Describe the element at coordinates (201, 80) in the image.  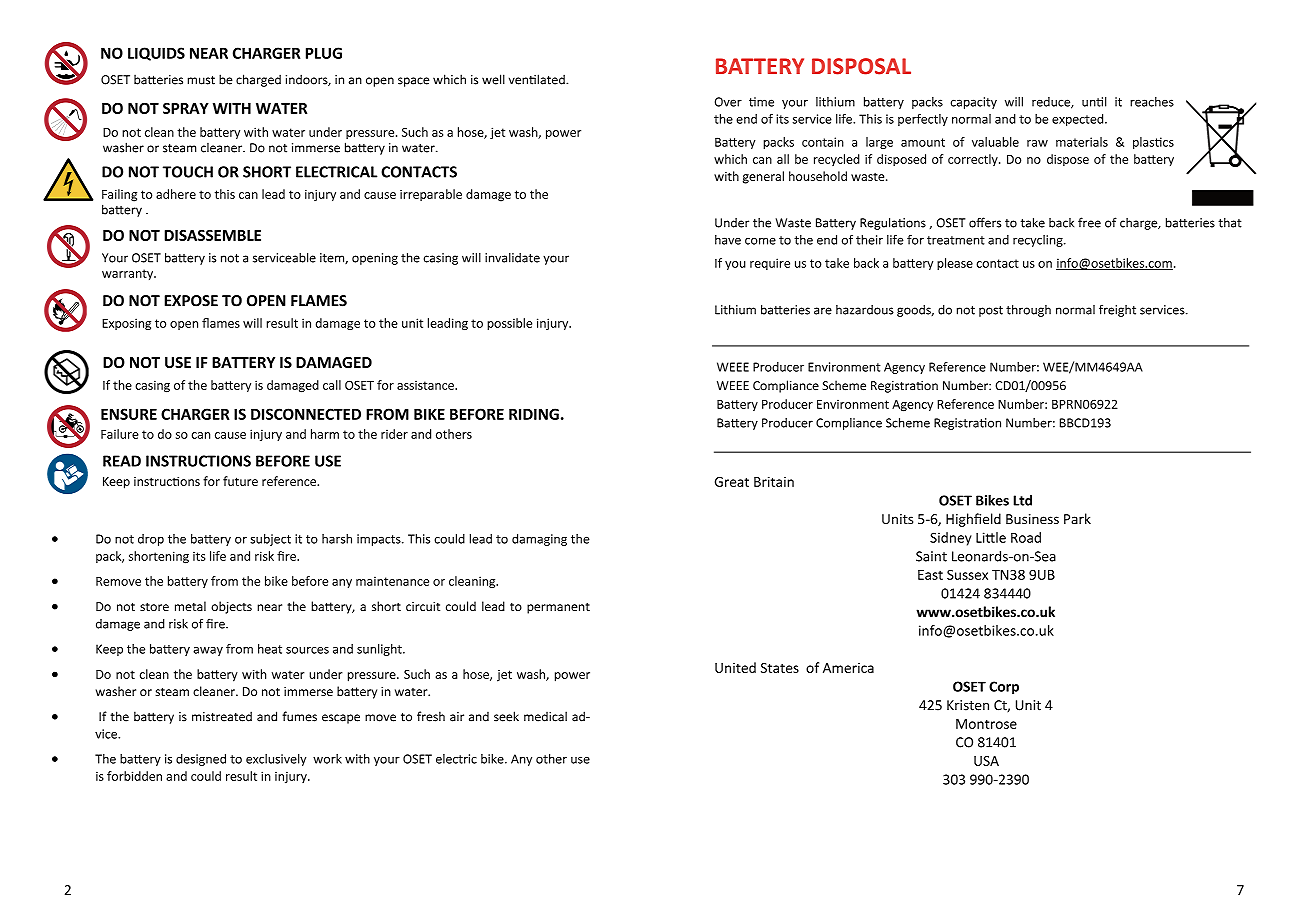
I see `must` at that location.
